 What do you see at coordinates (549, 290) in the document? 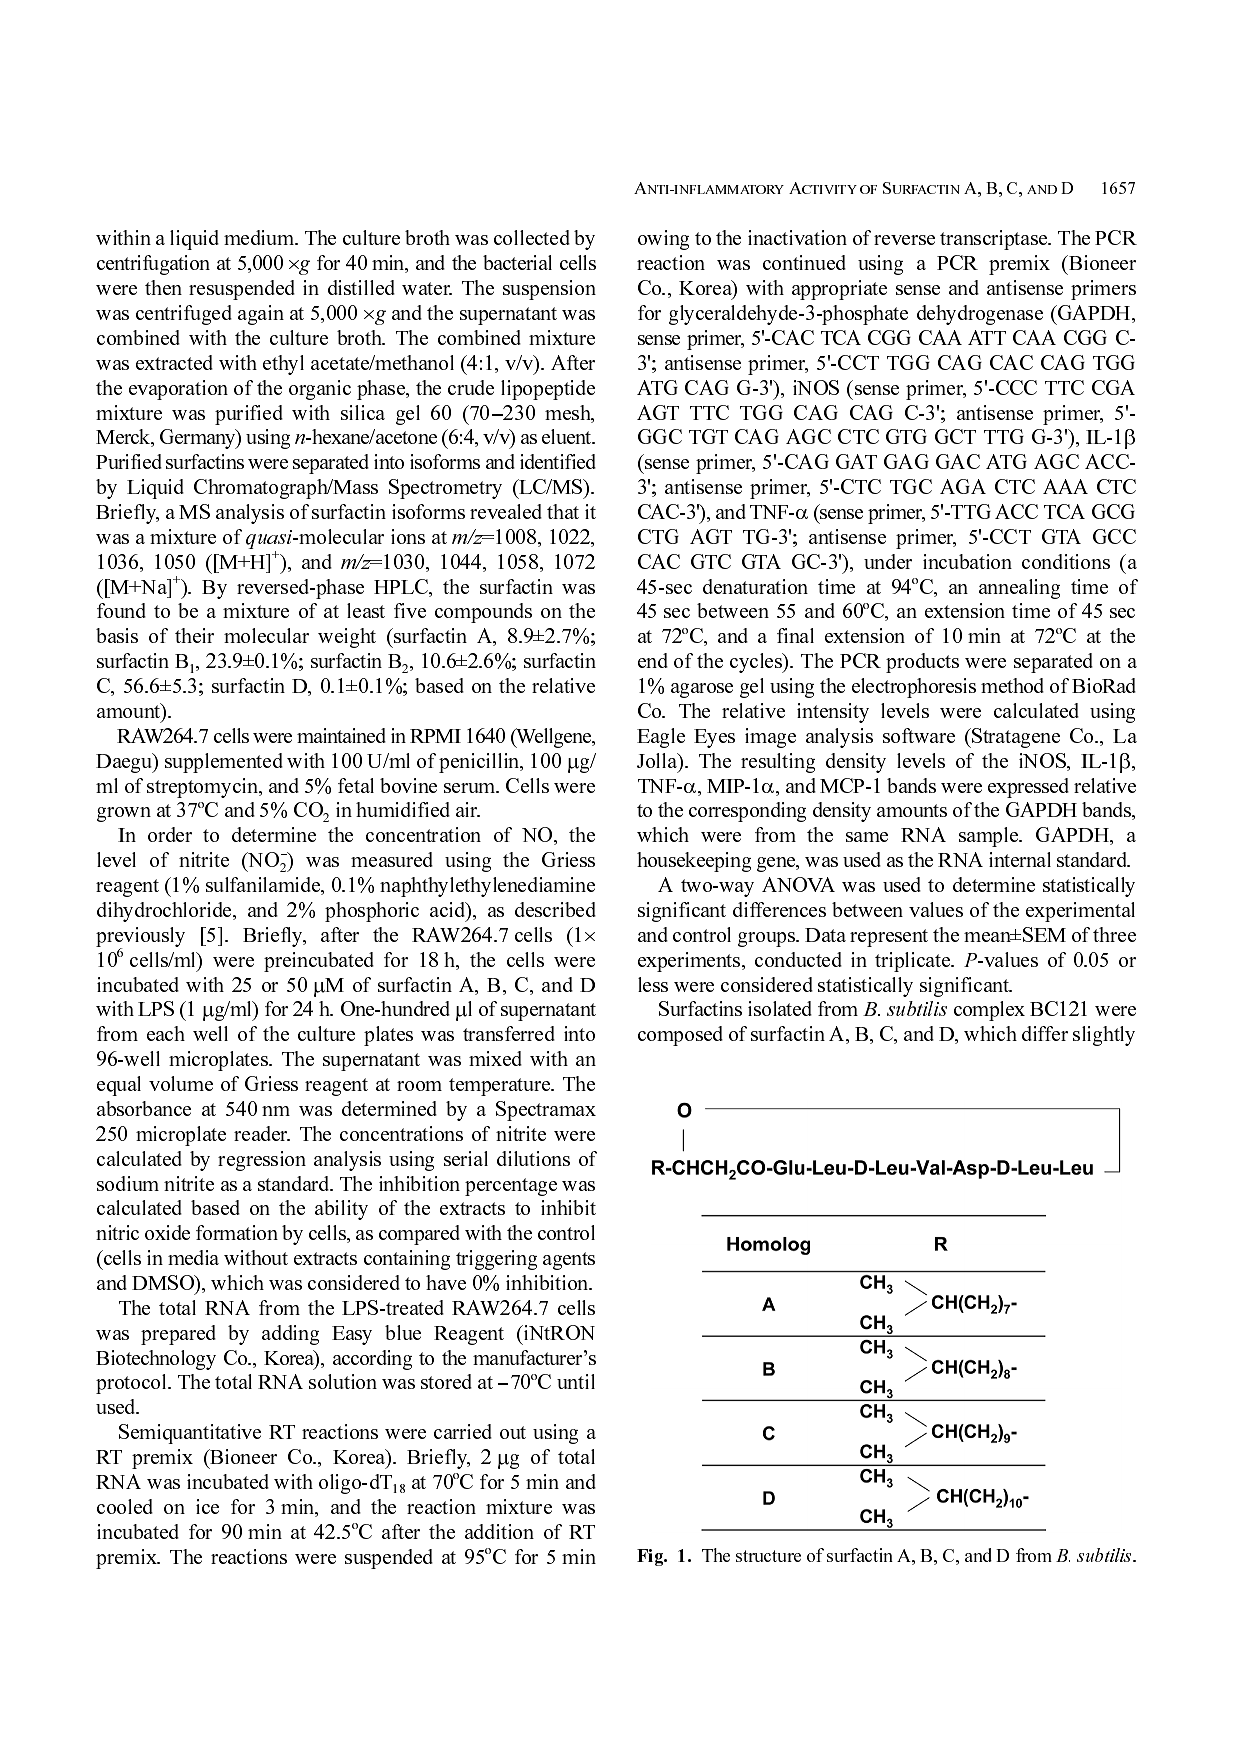
I see `suspension` at bounding box center [549, 290].
